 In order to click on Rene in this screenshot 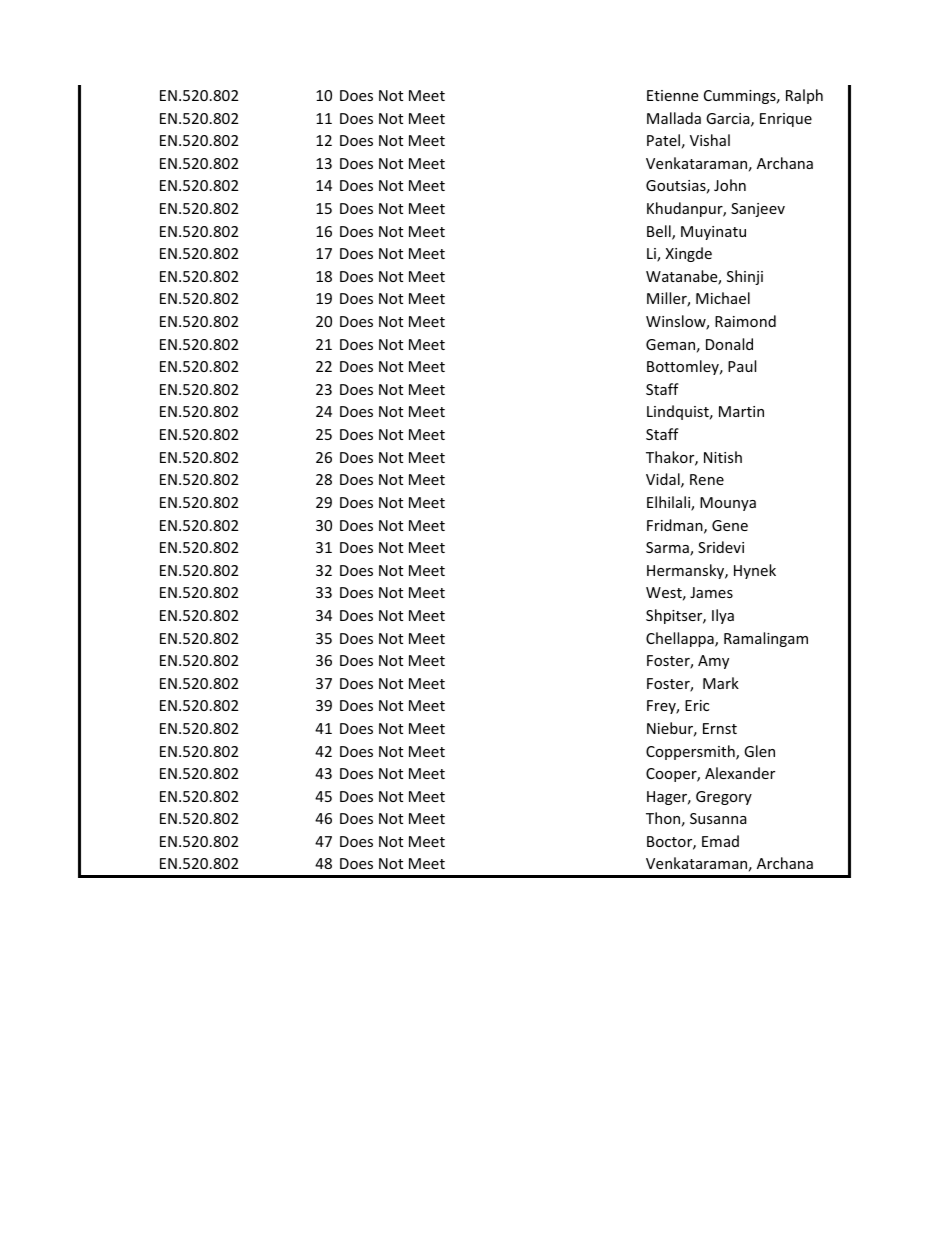, I will do `click(707, 479)`.
